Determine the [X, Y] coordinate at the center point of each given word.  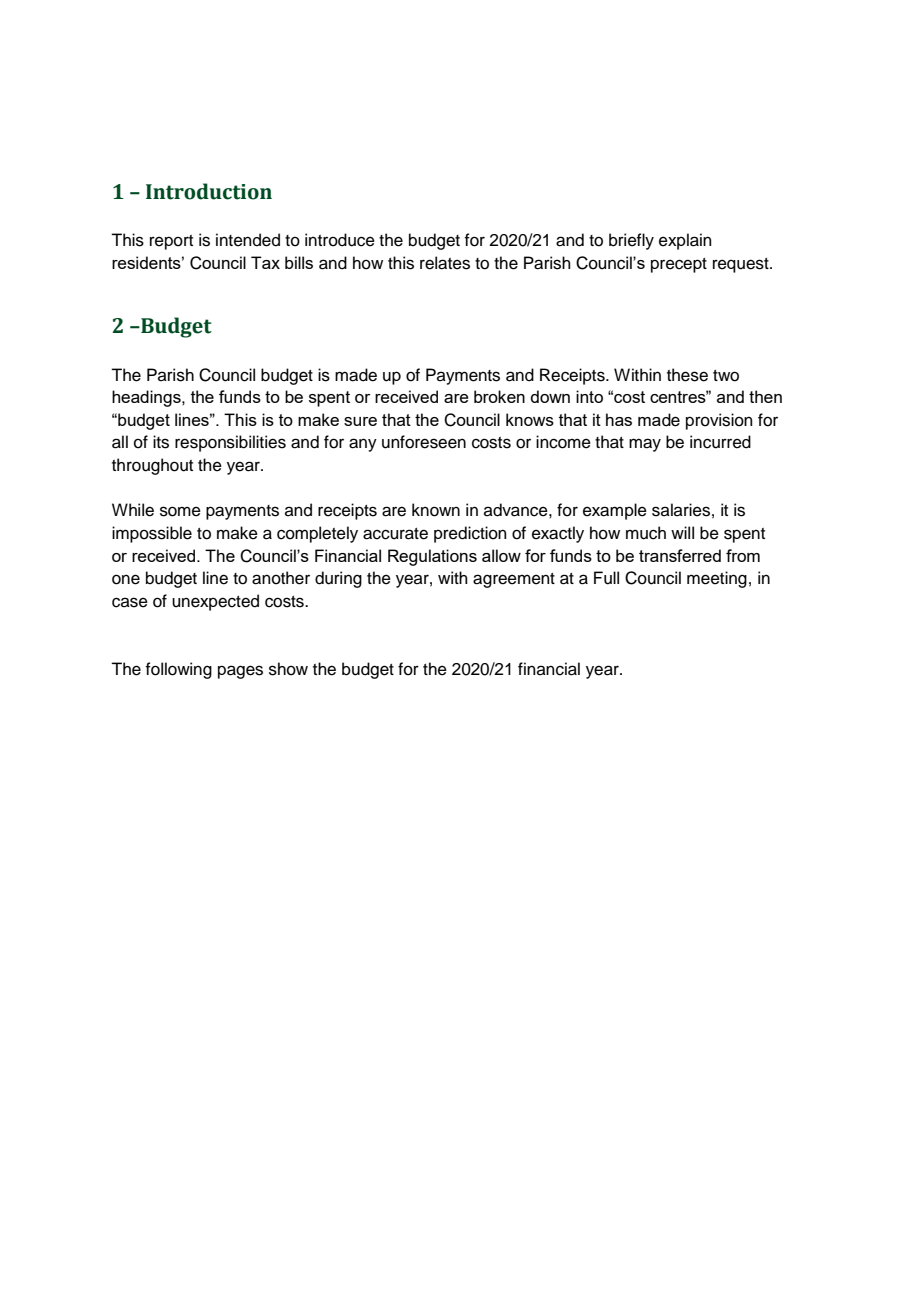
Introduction [209, 191]
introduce [340, 240]
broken [499, 396]
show [288, 669]
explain [685, 241]
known [436, 510]
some [180, 511]
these [687, 375]
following [178, 670]
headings [147, 398]
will [682, 532]
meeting [717, 579]
